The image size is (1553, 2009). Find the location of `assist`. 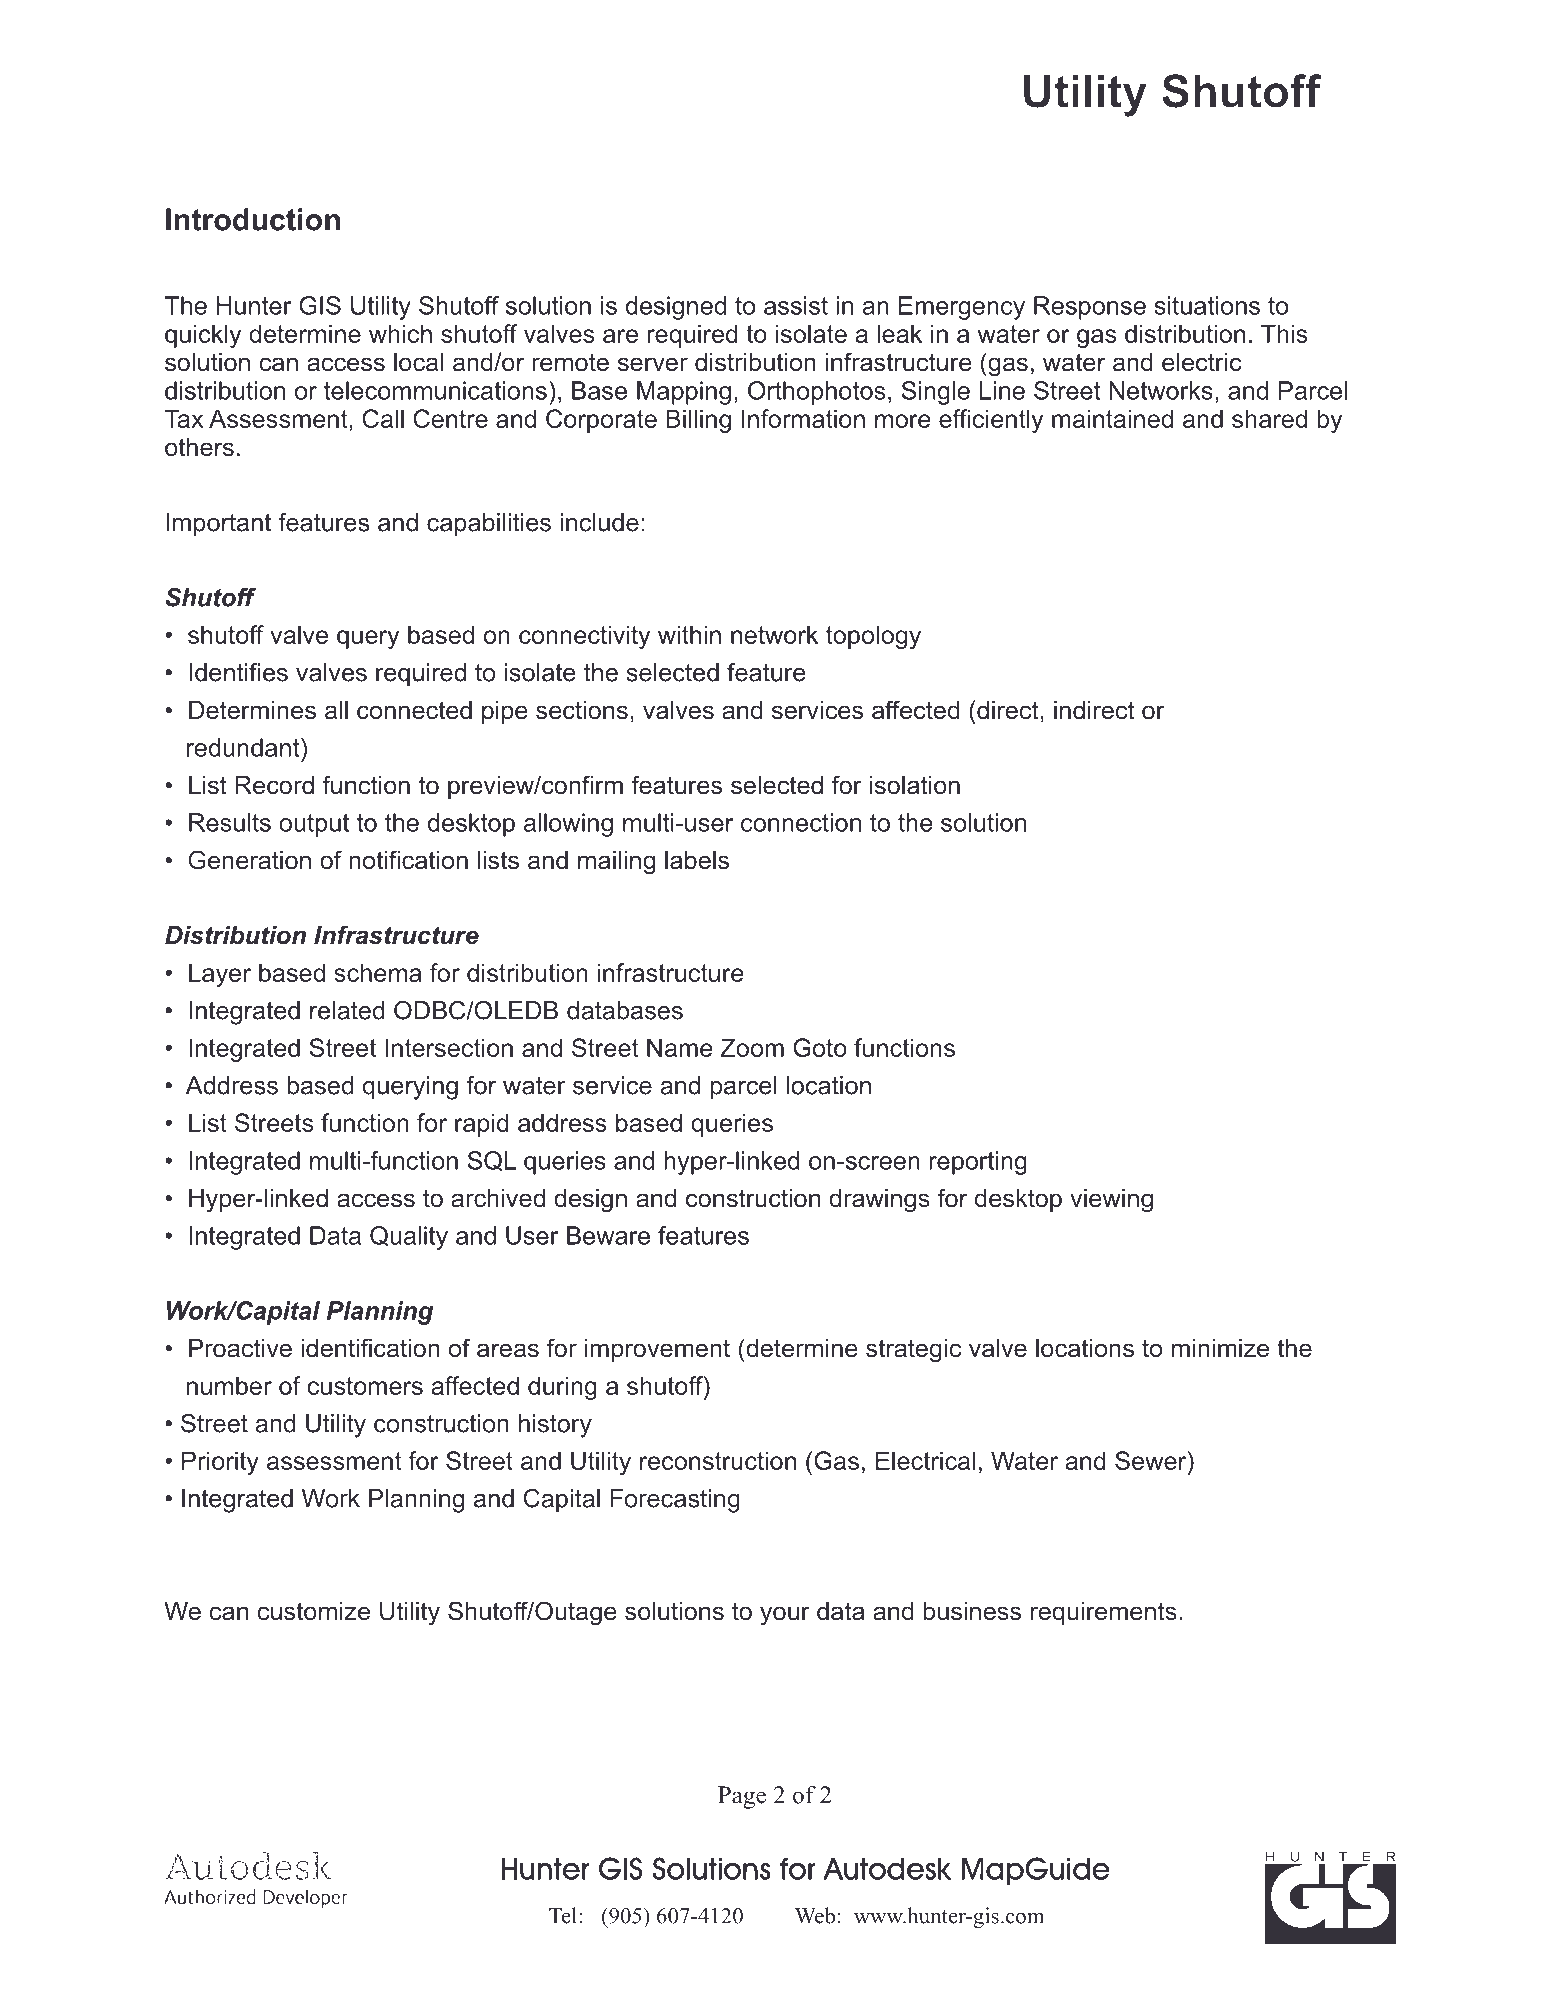

assist is located at coordinates (796, 305).
